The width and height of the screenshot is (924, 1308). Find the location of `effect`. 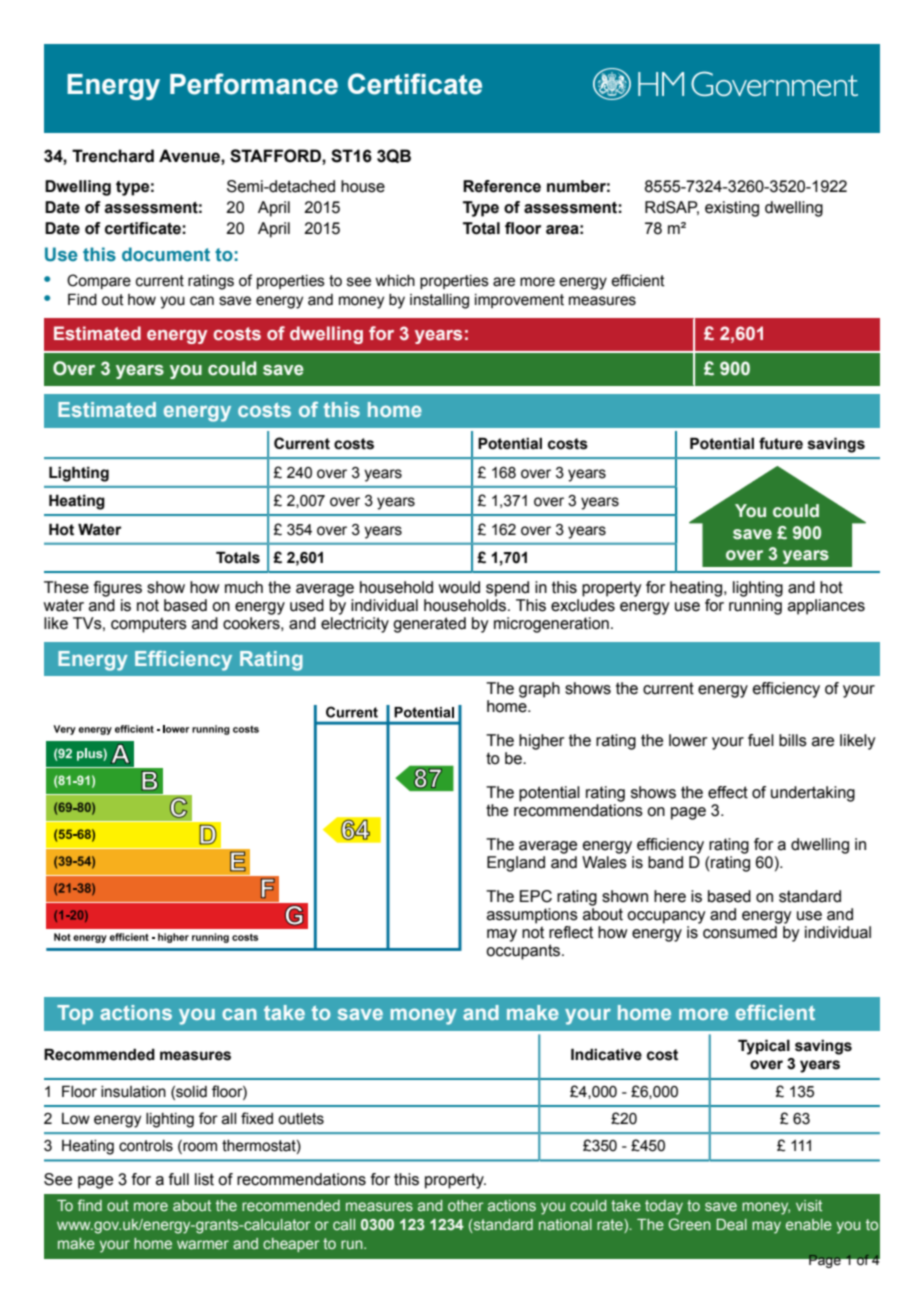

effect is located at coordinates (728, 792).
